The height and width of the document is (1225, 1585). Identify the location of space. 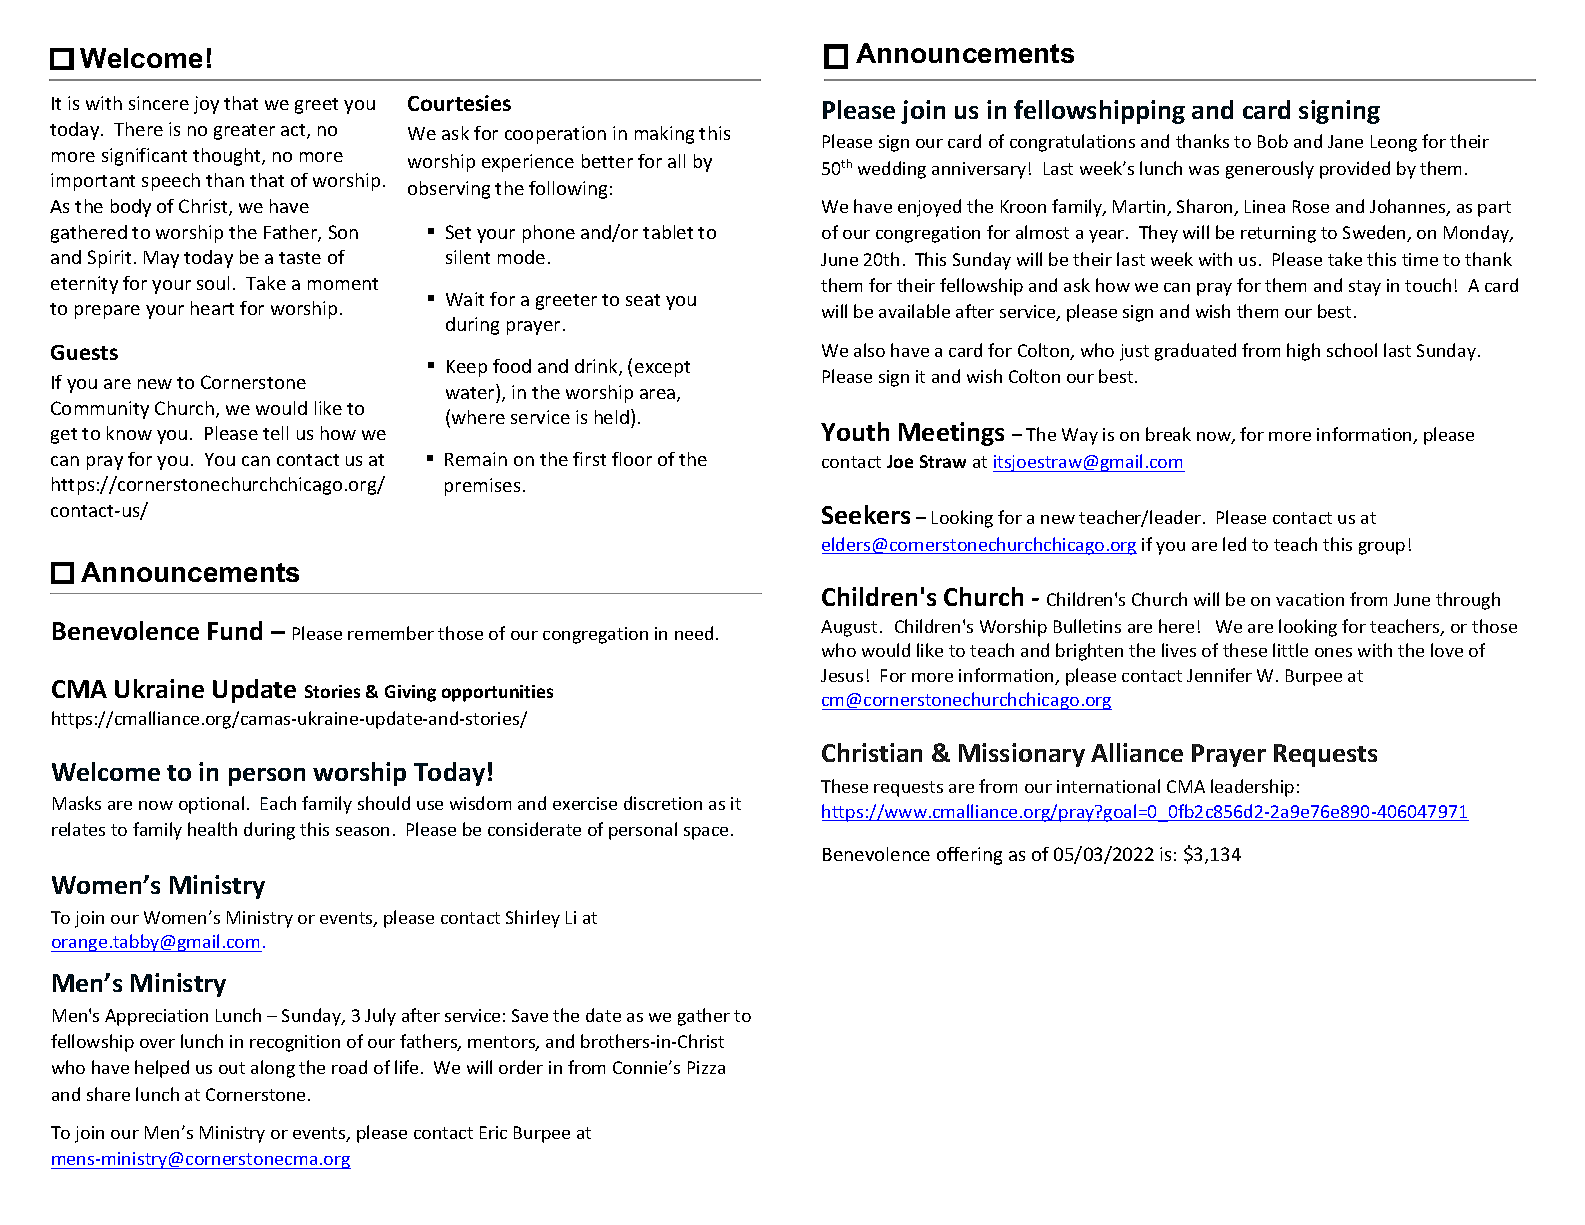
(706, 833).
